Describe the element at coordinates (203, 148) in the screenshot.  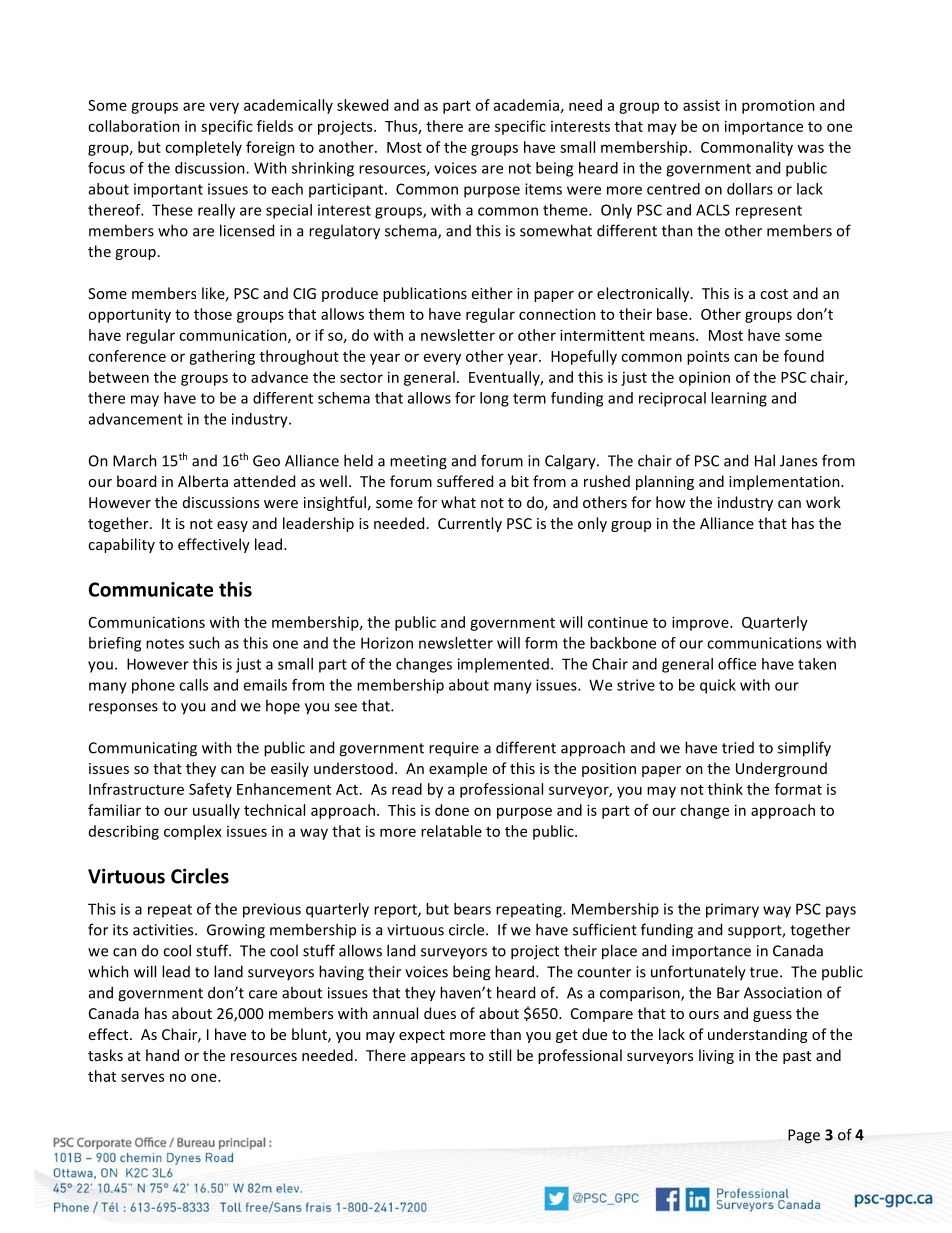
I see `completely` at that location.
